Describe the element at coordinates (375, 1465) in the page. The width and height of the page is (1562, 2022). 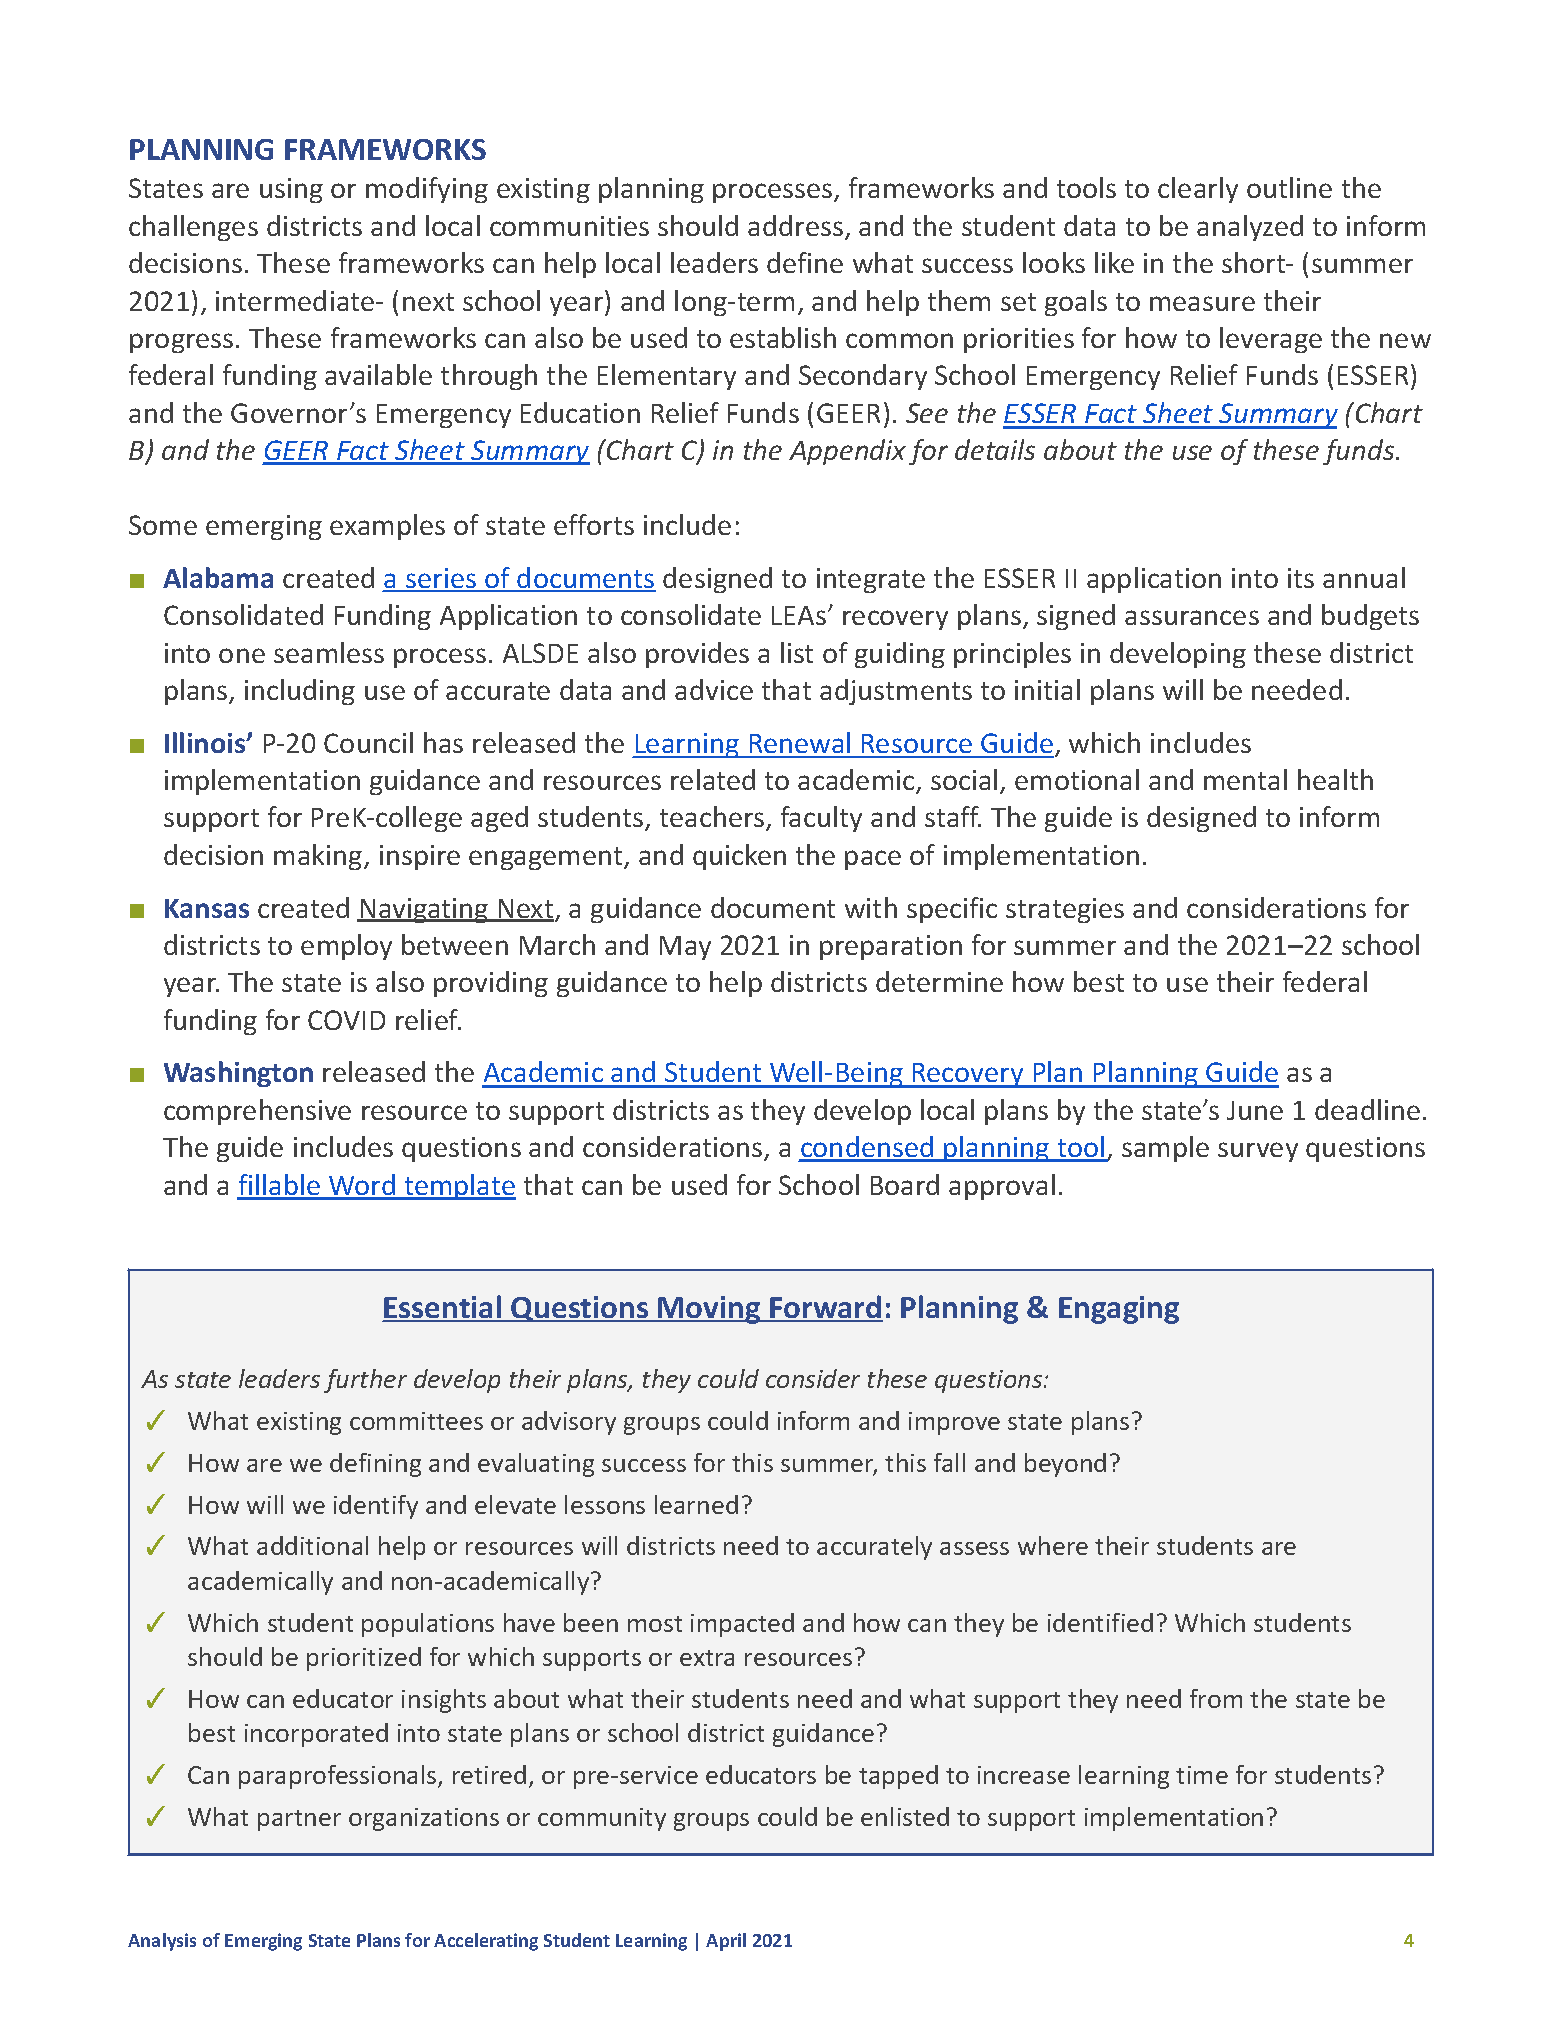
I see `defining` at that location.
